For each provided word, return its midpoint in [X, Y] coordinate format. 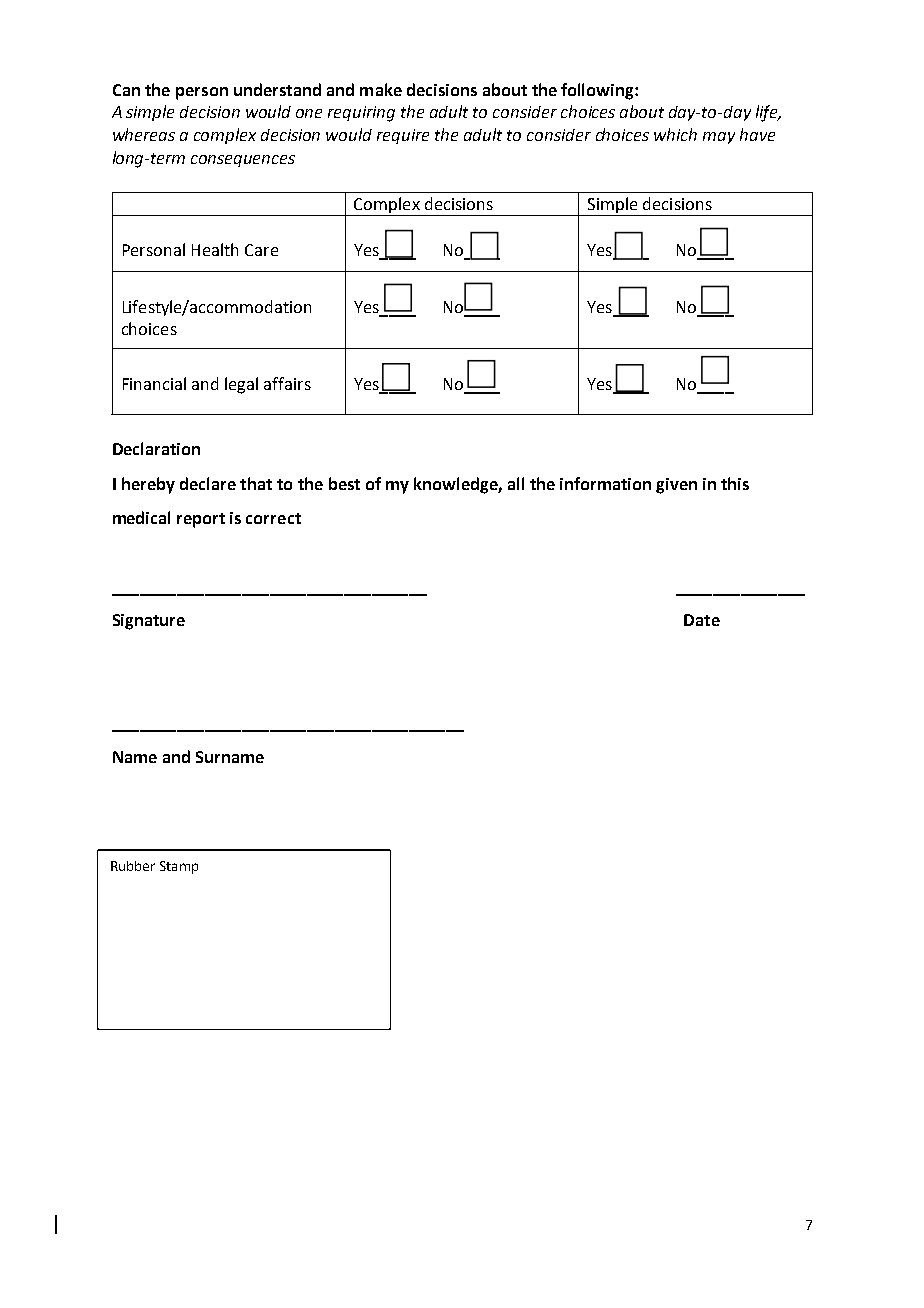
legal [241, 385]
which [675, 134]
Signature [149, 622]
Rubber [133, 866]
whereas [144, 134]
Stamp [179, 867]
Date [702, 620]
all [516, 483]
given [676, 486]
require [403, 136]
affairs [287, 383]
